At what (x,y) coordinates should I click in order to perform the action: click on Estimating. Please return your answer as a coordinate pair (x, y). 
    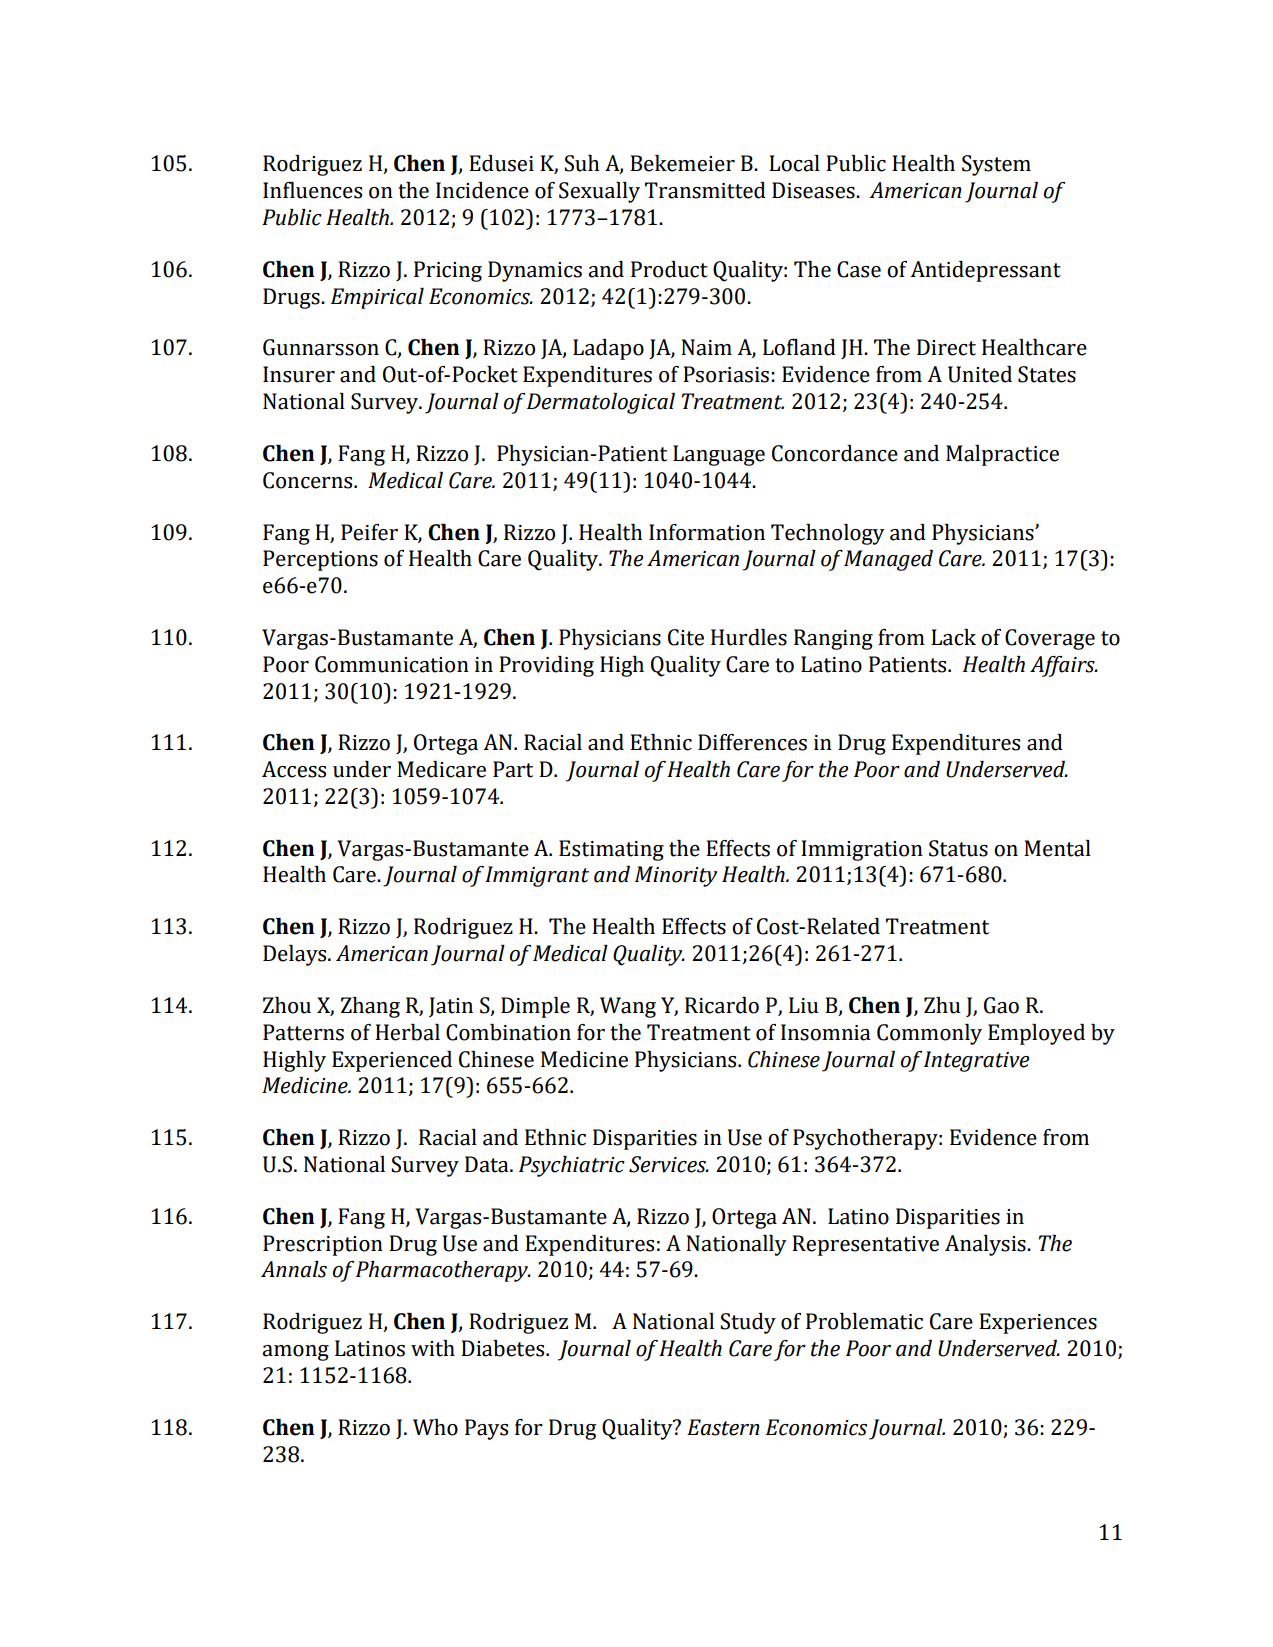
    Looking at the image, I should click on (611, 850).
